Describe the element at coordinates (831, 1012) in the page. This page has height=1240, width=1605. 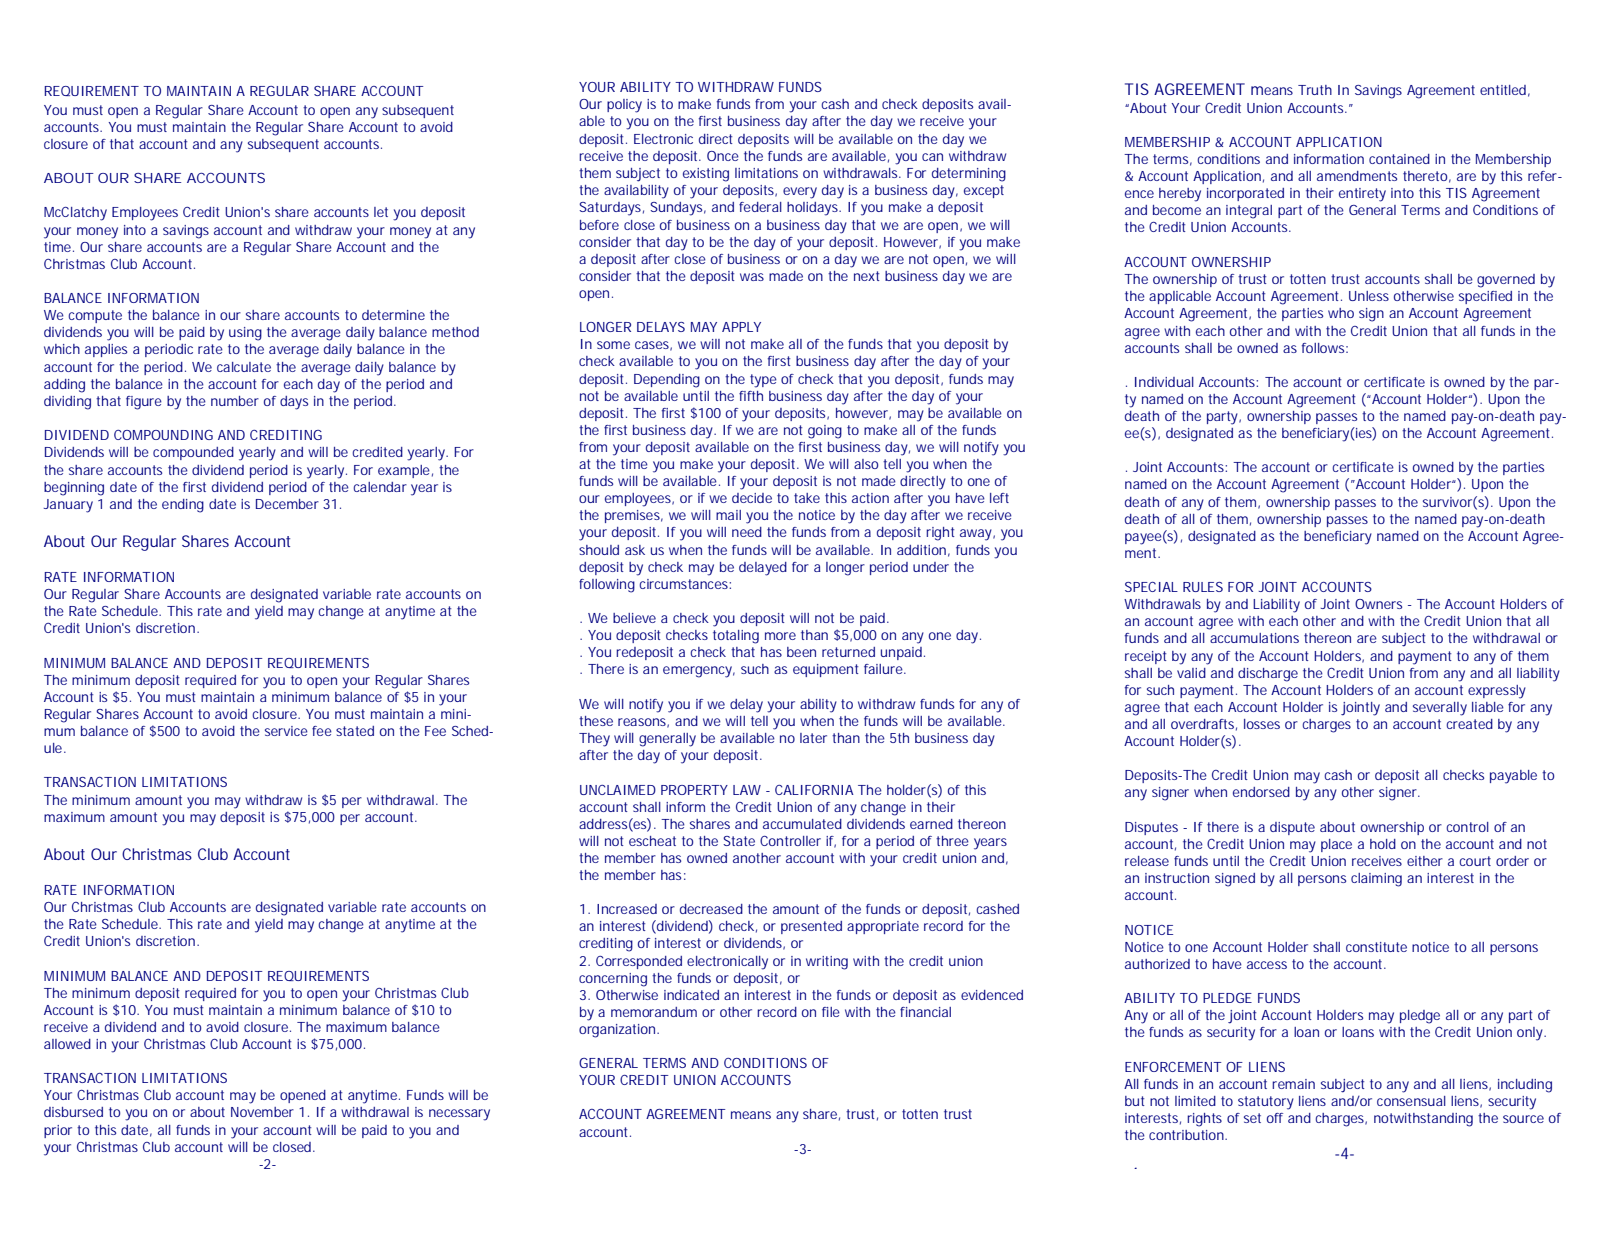
I see `file` at that location.
